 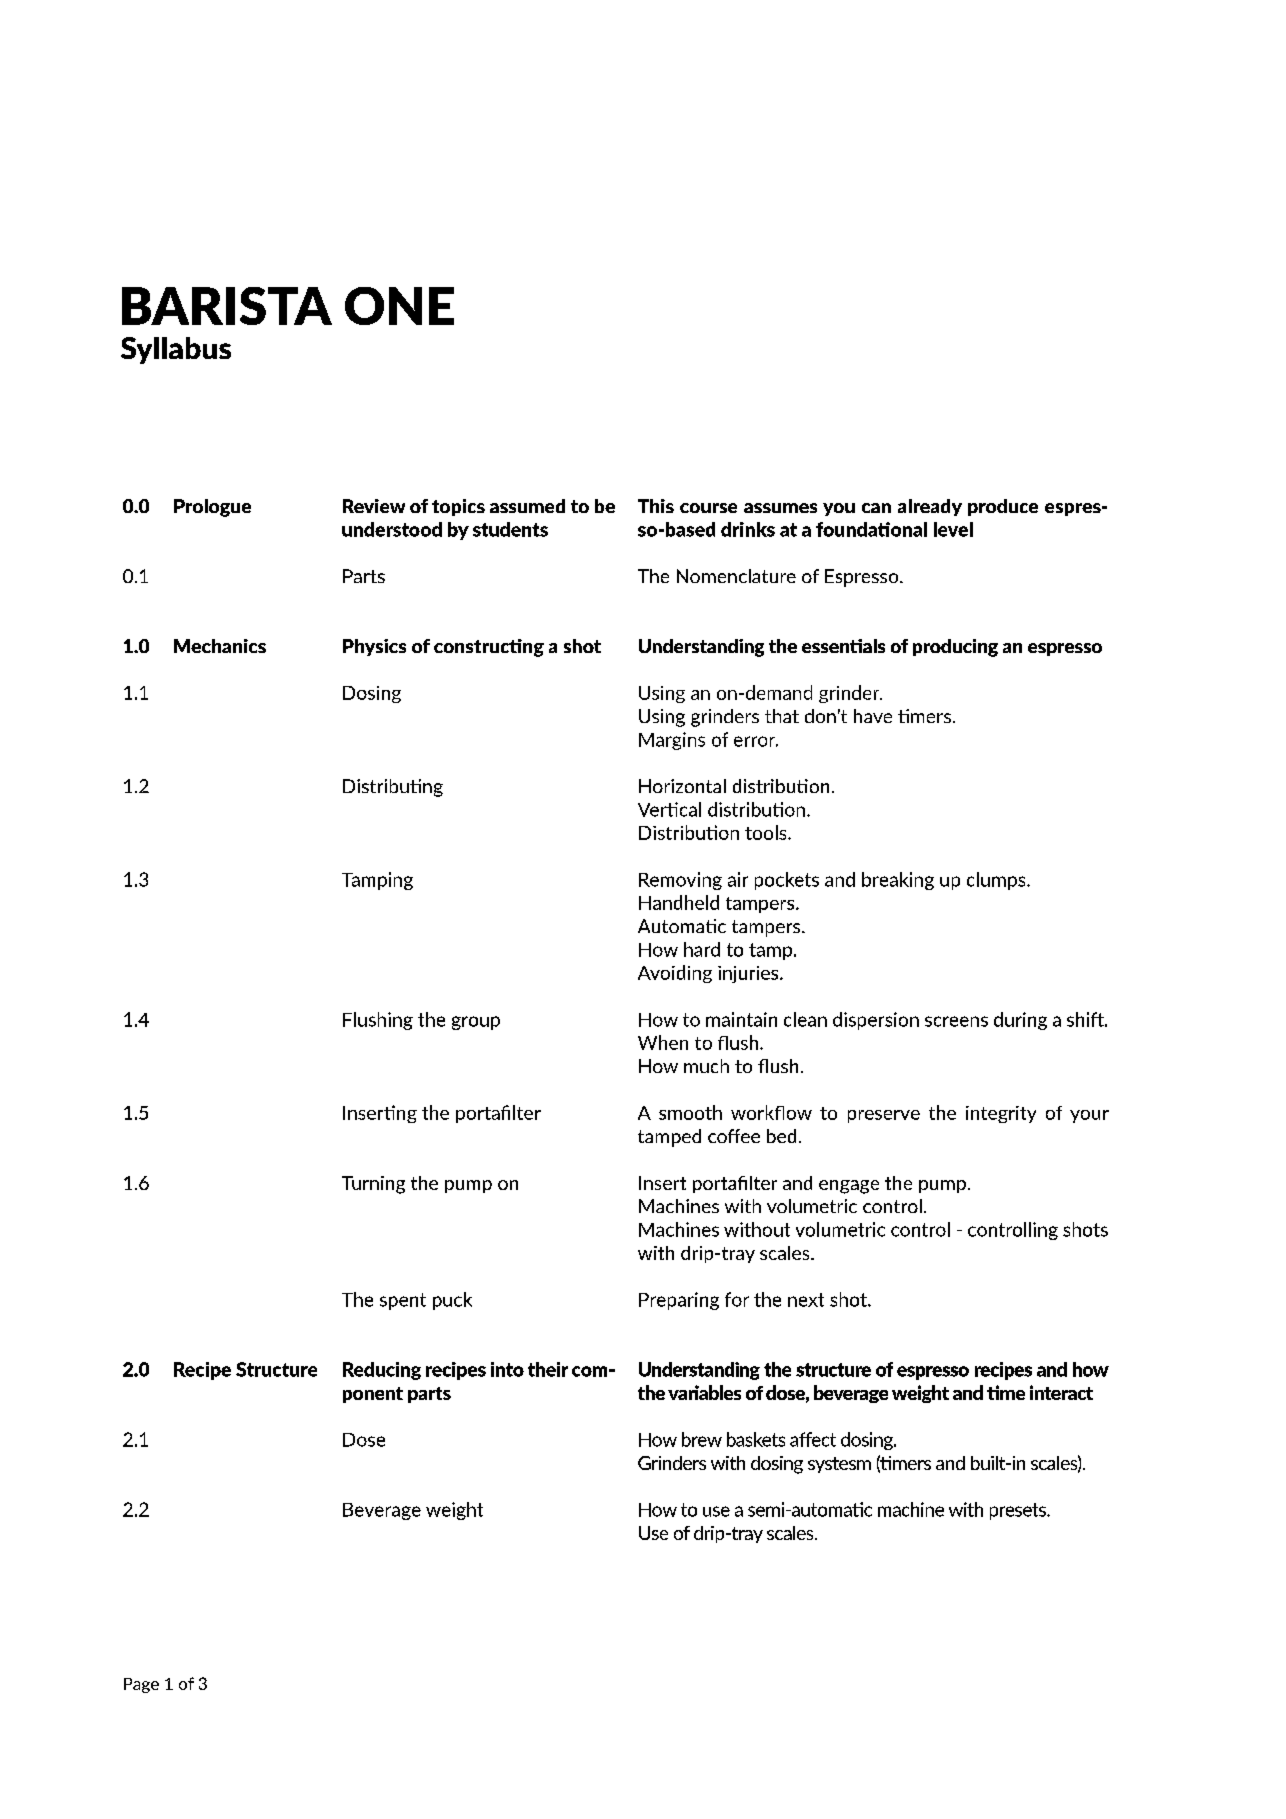 What do you see at coordinates (227, 306) in the document?
I see `BARISTA` at bounding box center [227, 306].
